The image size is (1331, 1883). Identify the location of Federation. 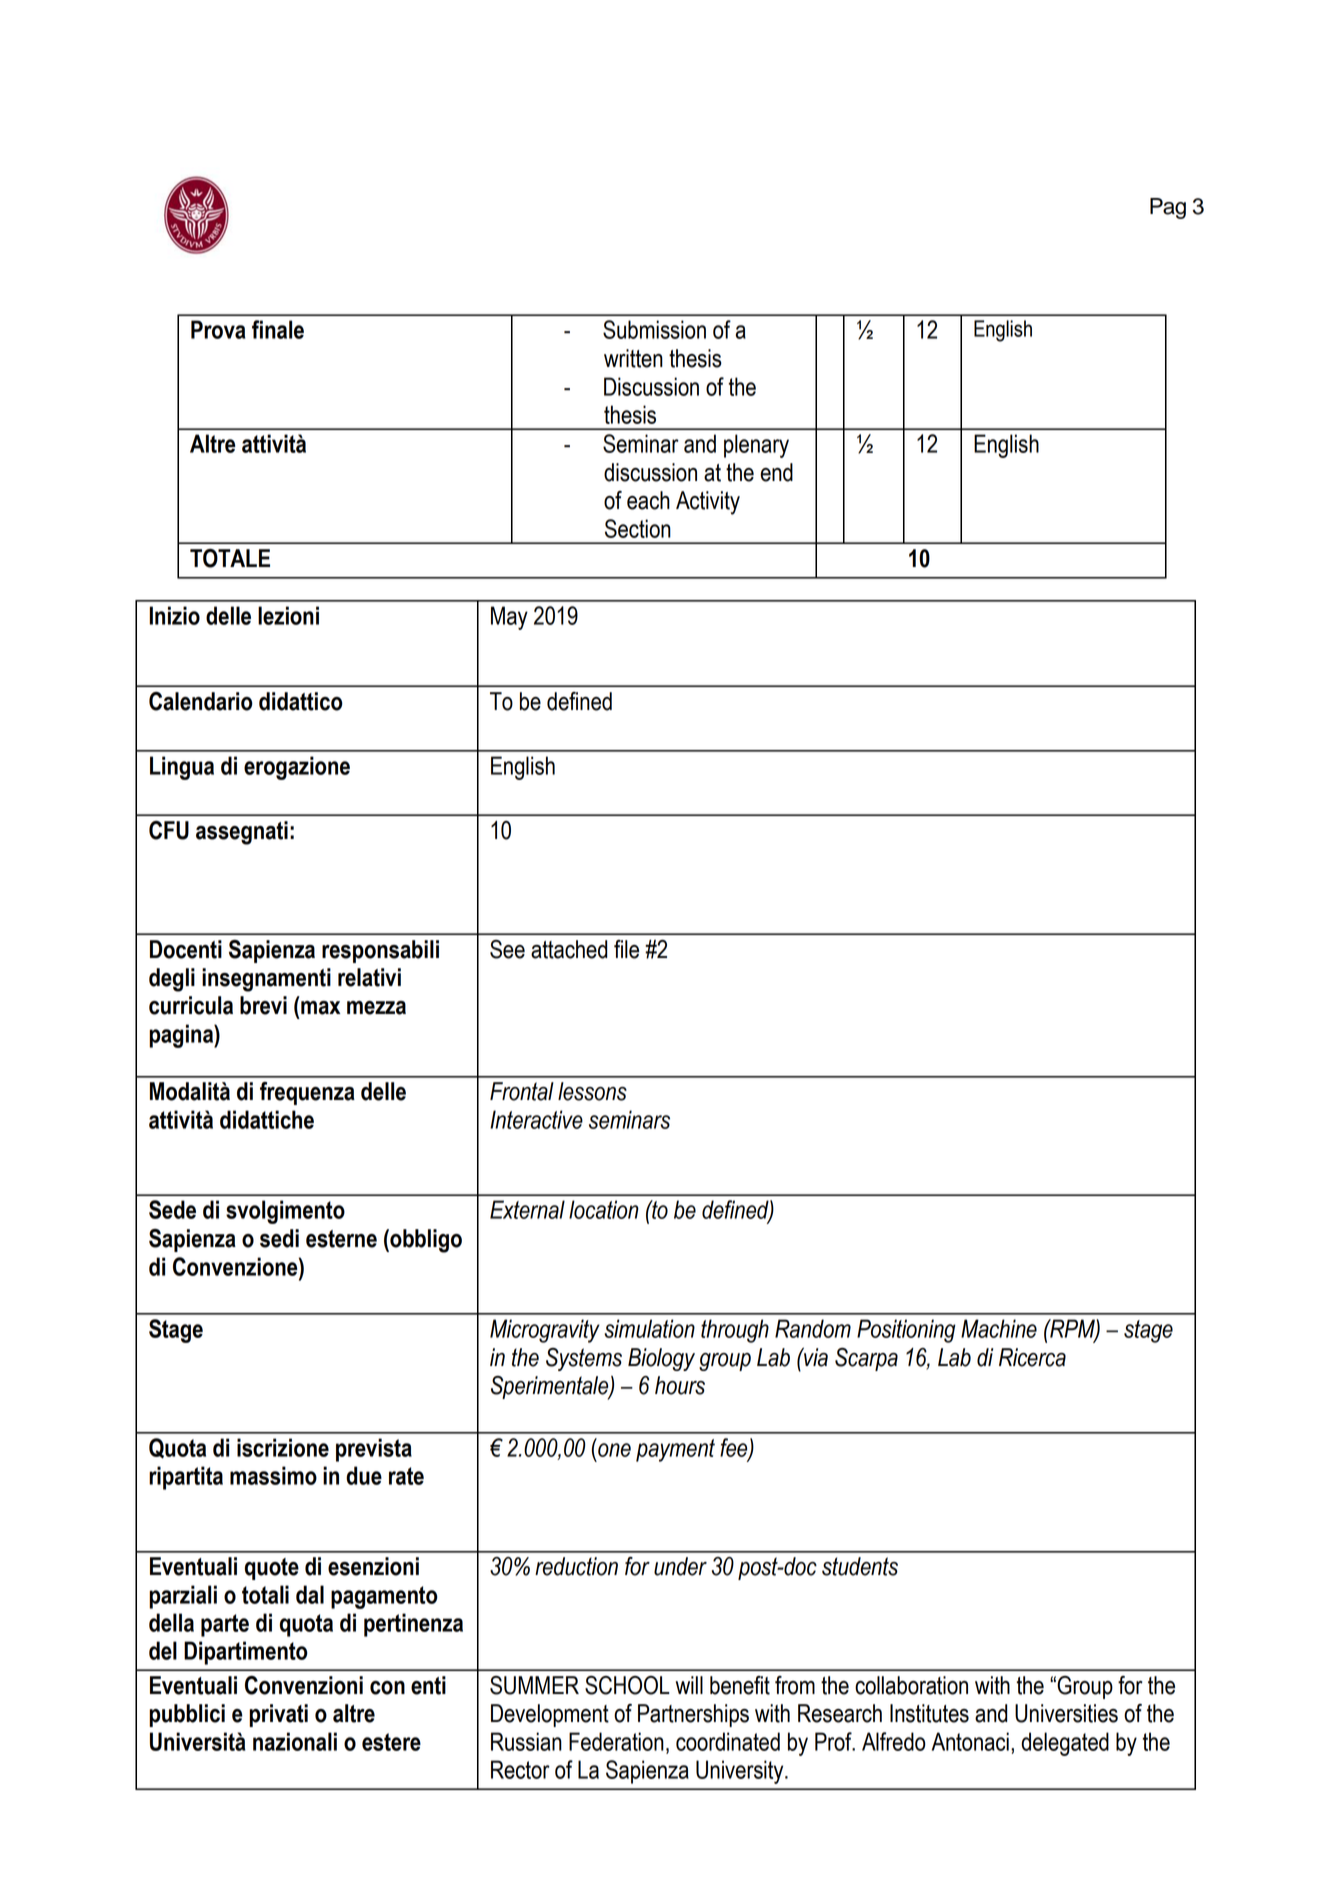
(616, 1741).
